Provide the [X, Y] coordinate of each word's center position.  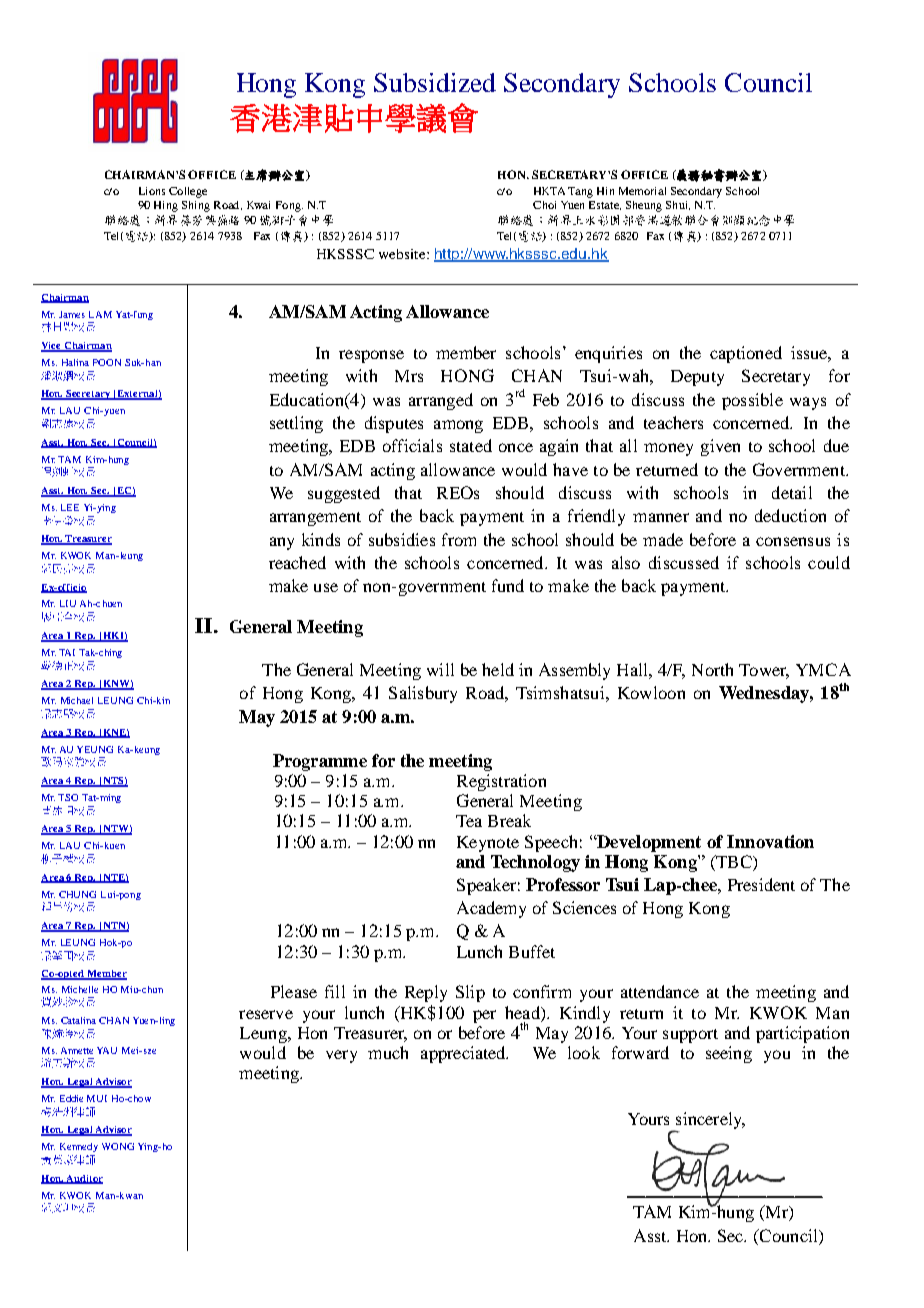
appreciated [464, 1054]
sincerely [709, 1122]
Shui [678, 205]
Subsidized [435, 82]
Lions [152, 191]
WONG [118, 1146]
